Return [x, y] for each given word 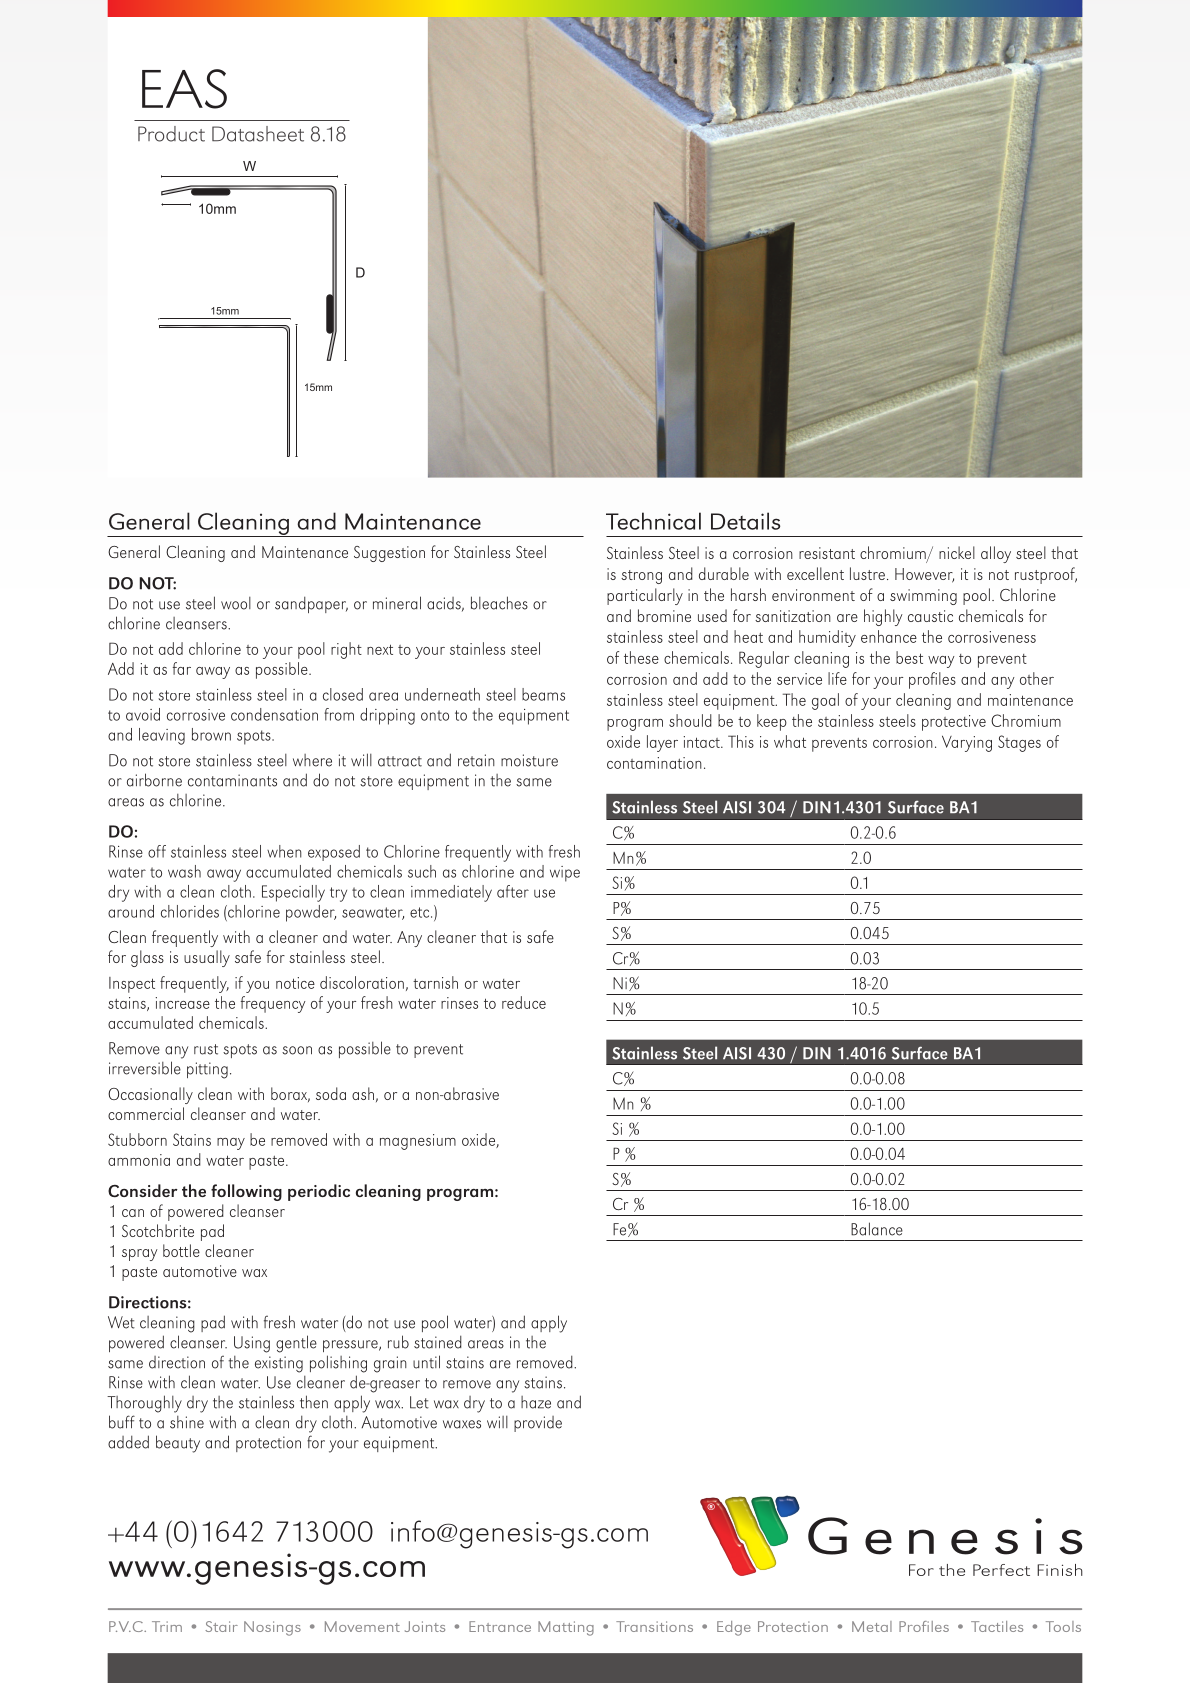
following [246, 1192]
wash [184, 871]
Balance [877, 1229]
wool [236, 603]
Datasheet [258, 134]
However [924, 575]
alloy [996, 554]
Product [171, 134]
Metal [872, 1626]
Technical [653, 521]
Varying [967, 744]
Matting [566, 1628]
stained [438, 1342]
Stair [221, 1626]
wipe [565, 874]
